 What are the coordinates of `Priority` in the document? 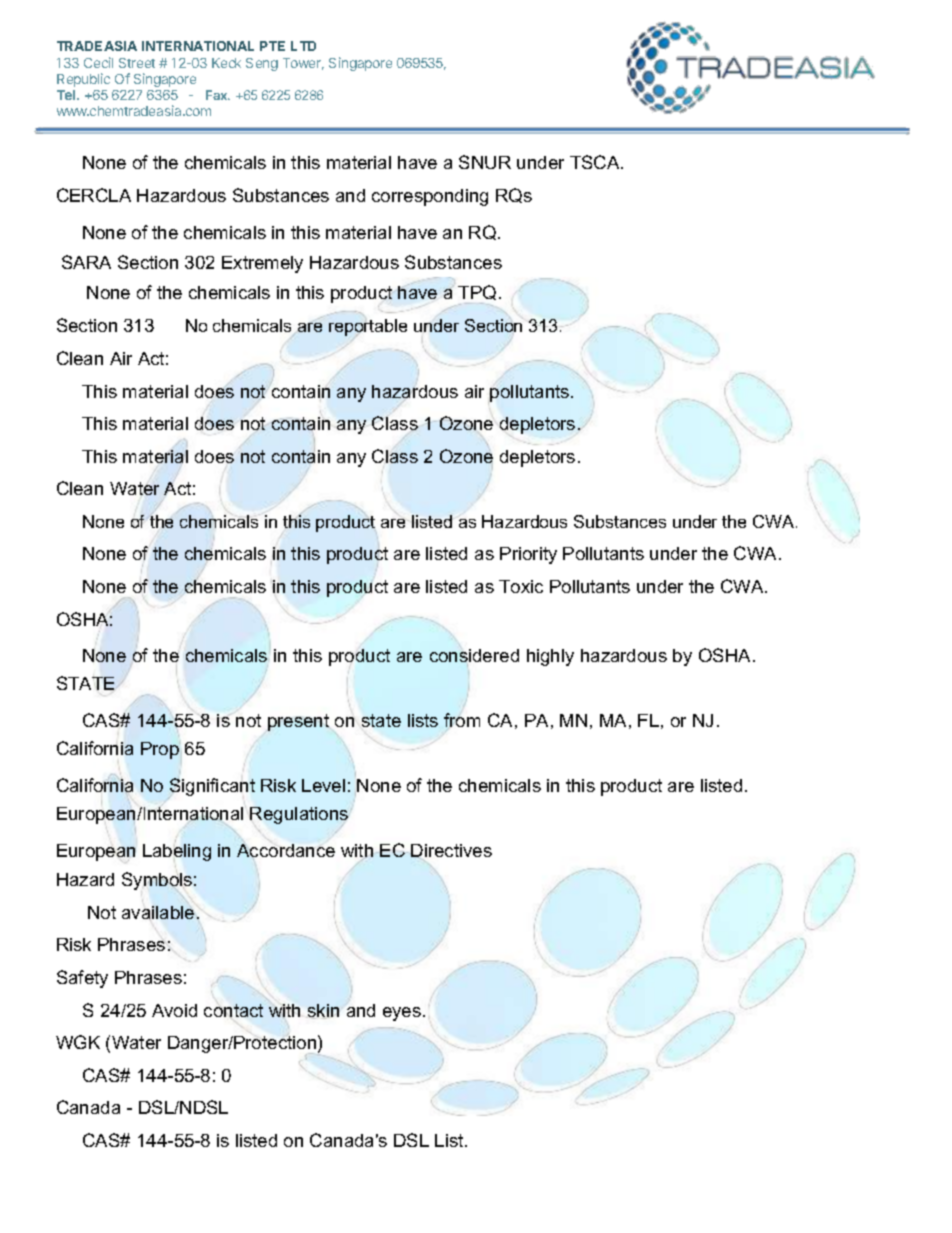 It's located at (528, 555).
